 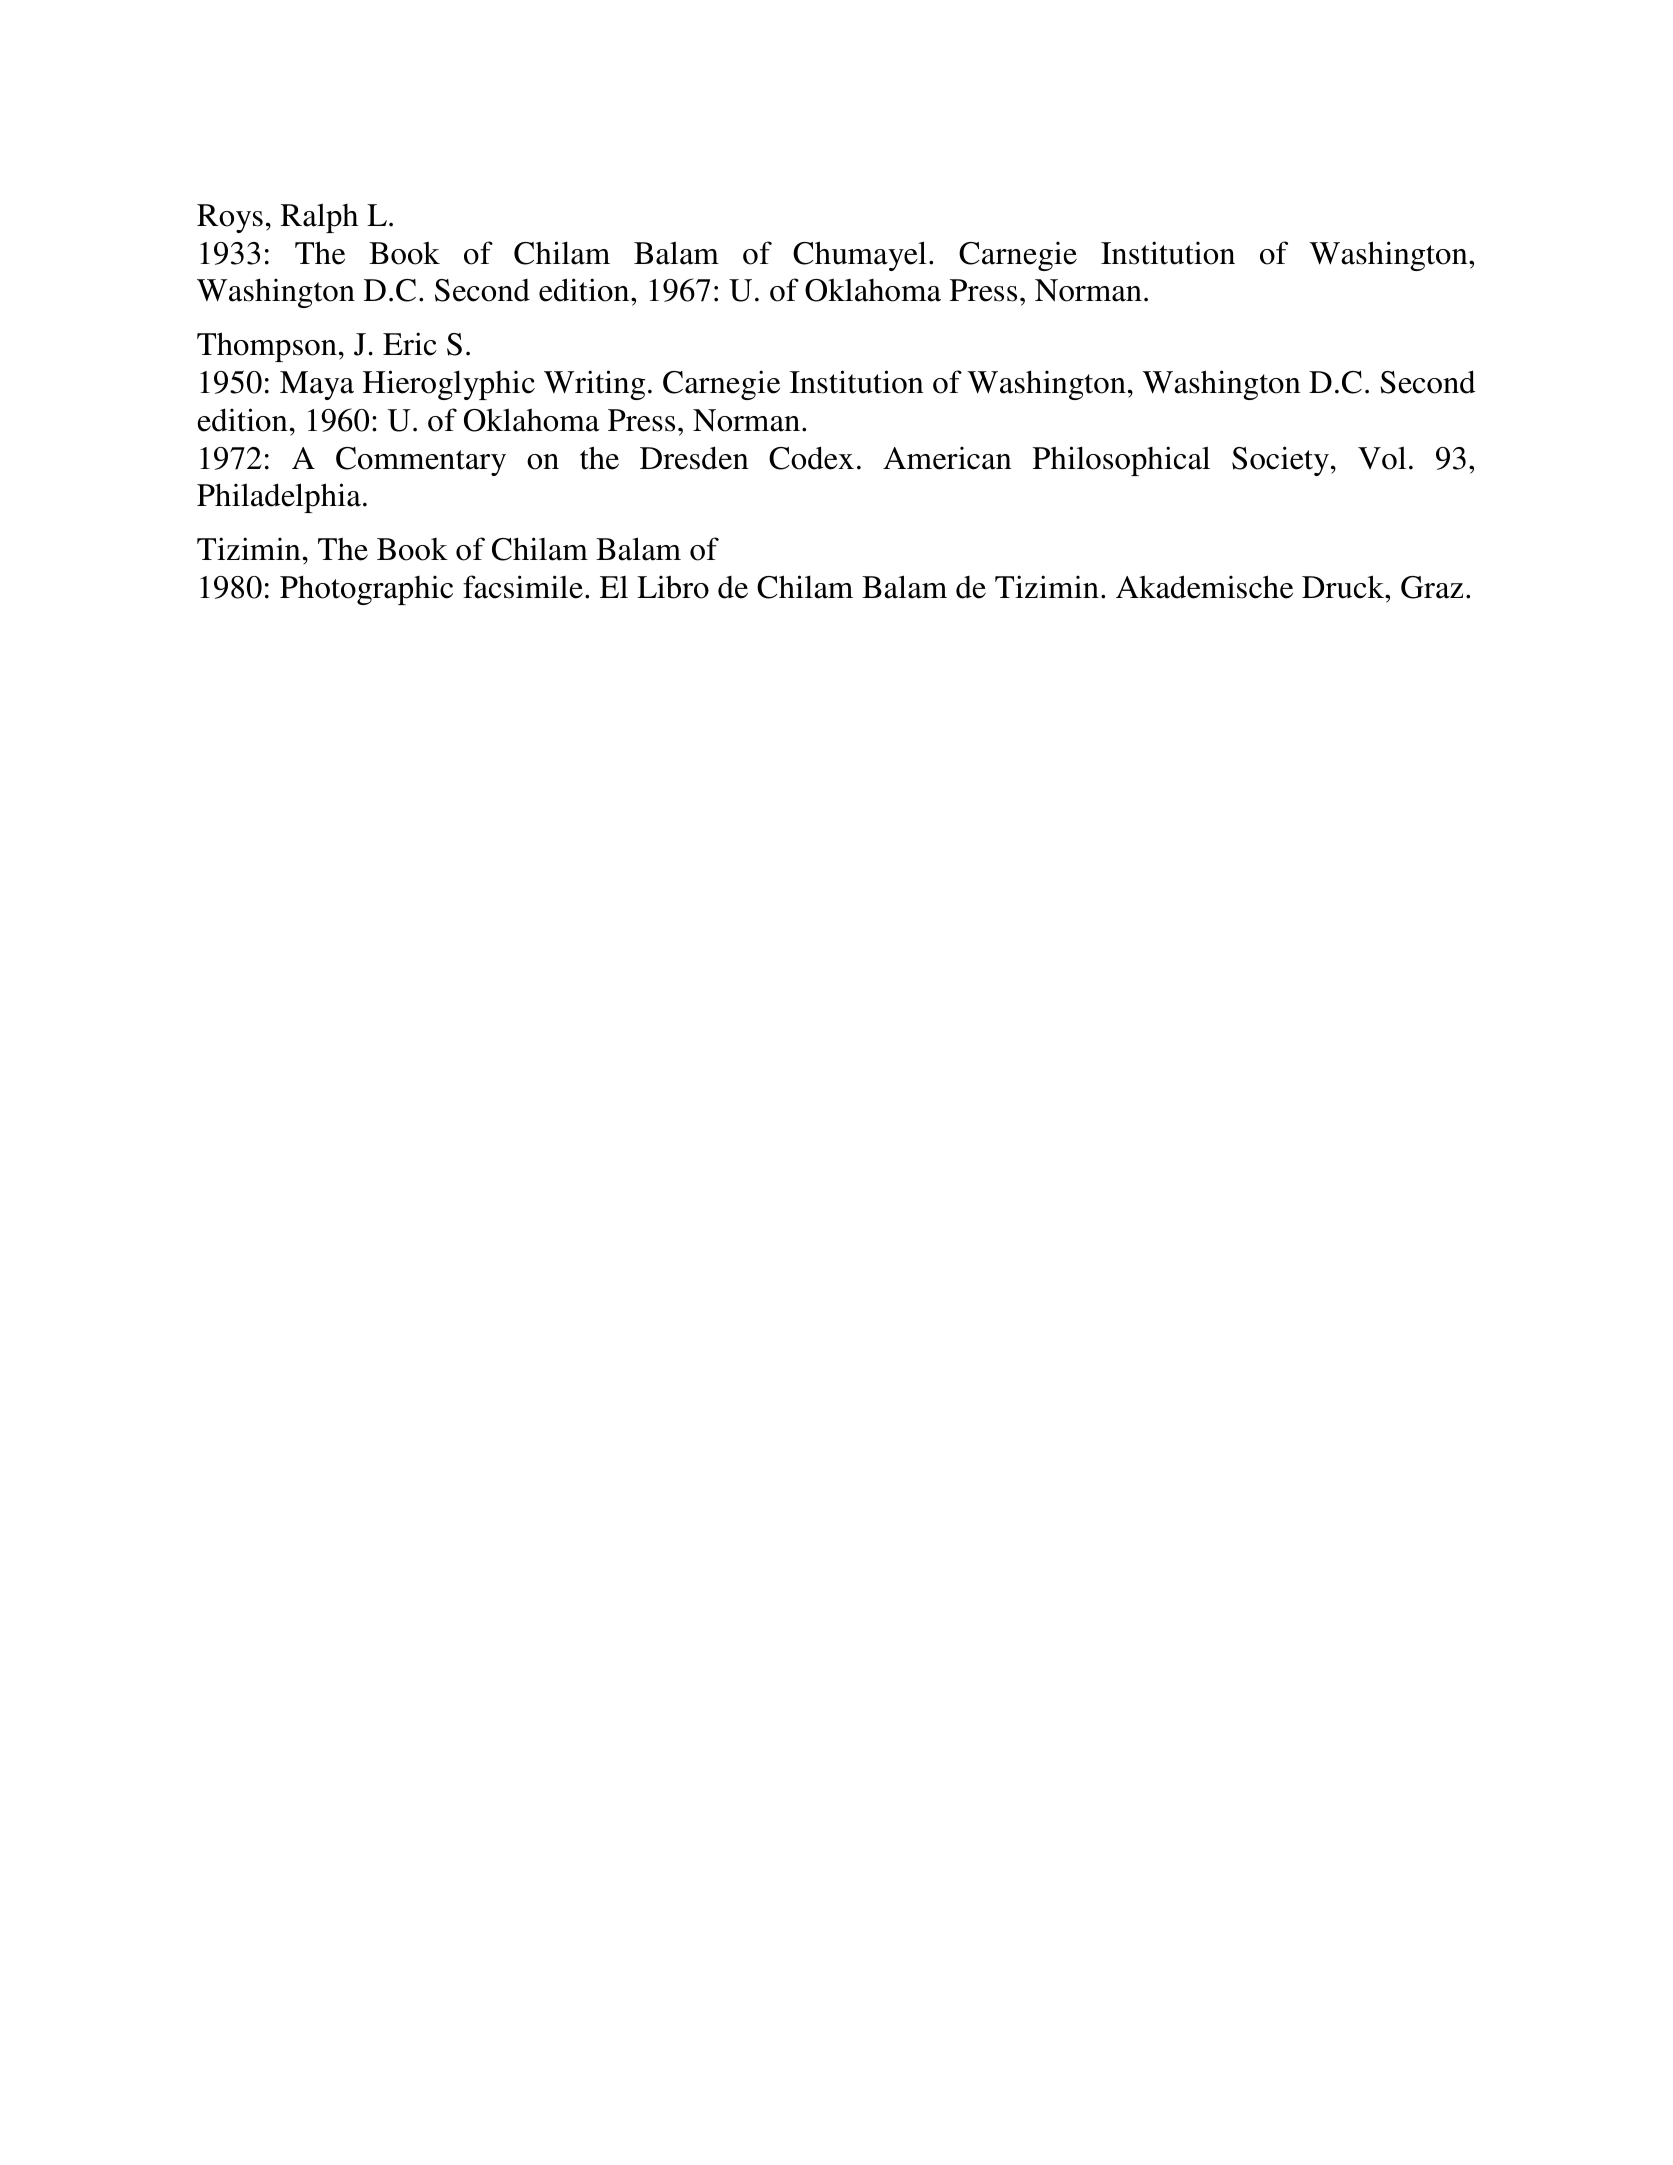 I want to click on Photographic, so click(x=366, y=590).
